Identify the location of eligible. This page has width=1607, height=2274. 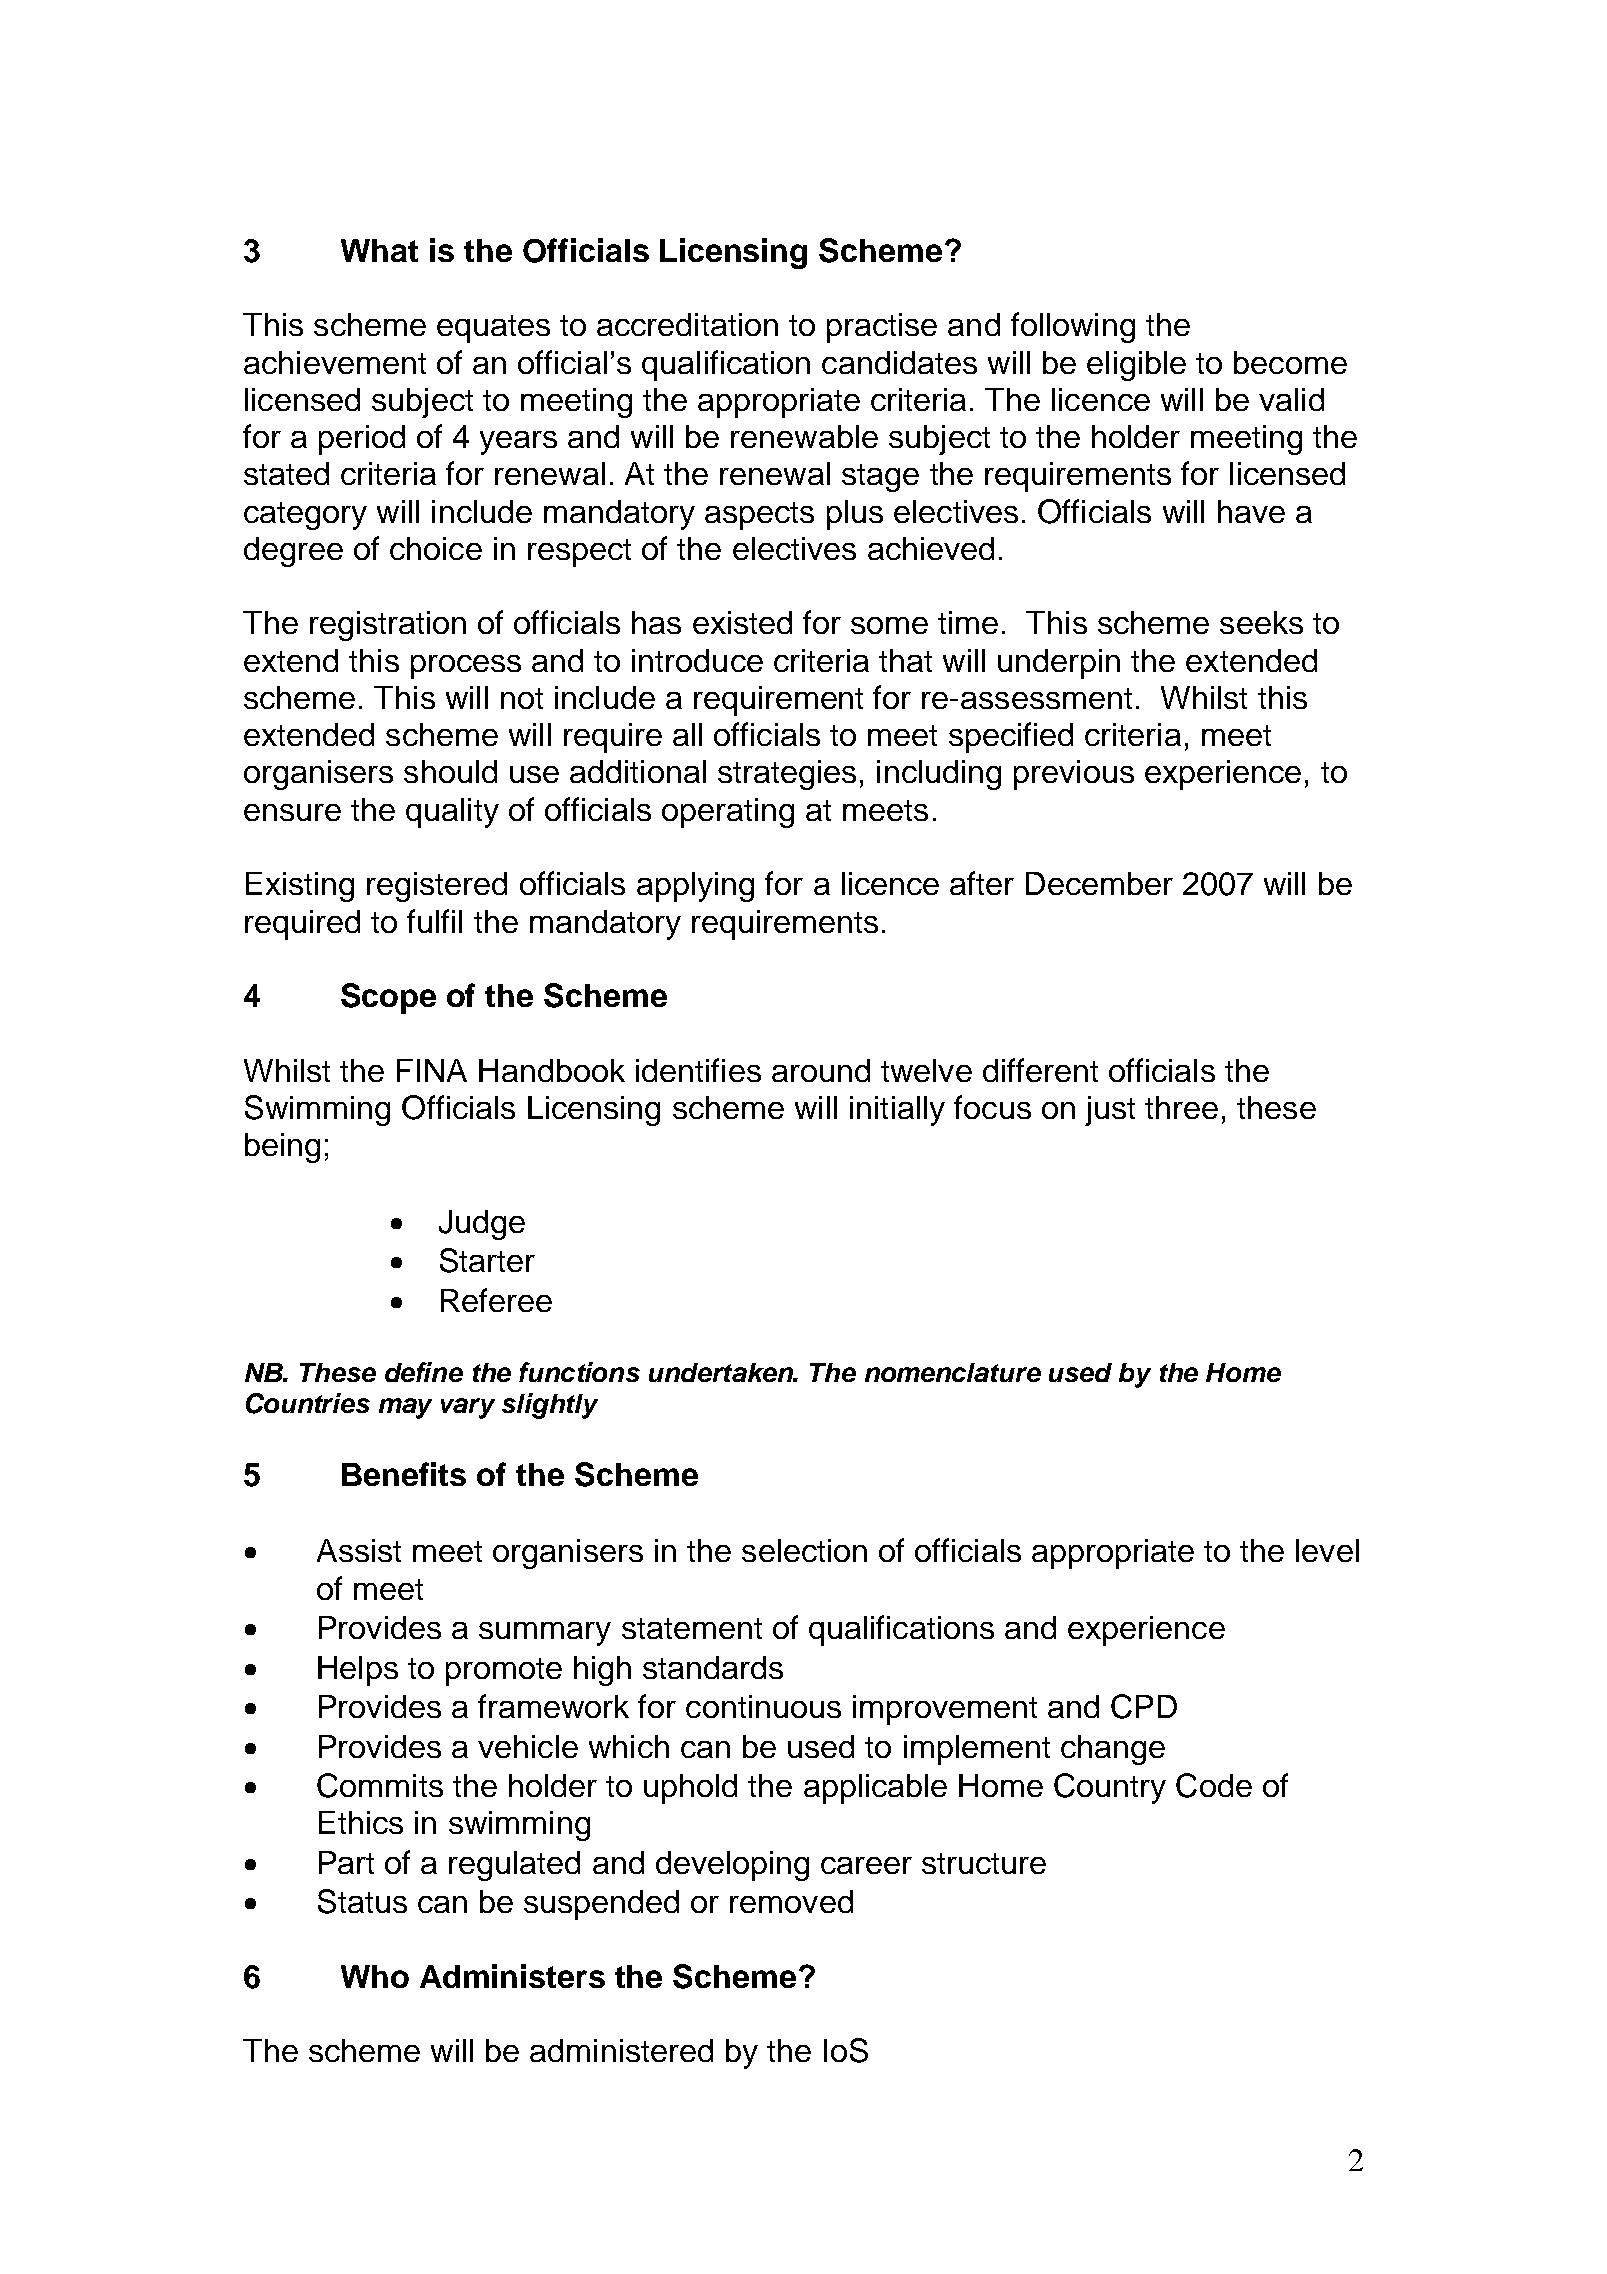
(1136, 366).
